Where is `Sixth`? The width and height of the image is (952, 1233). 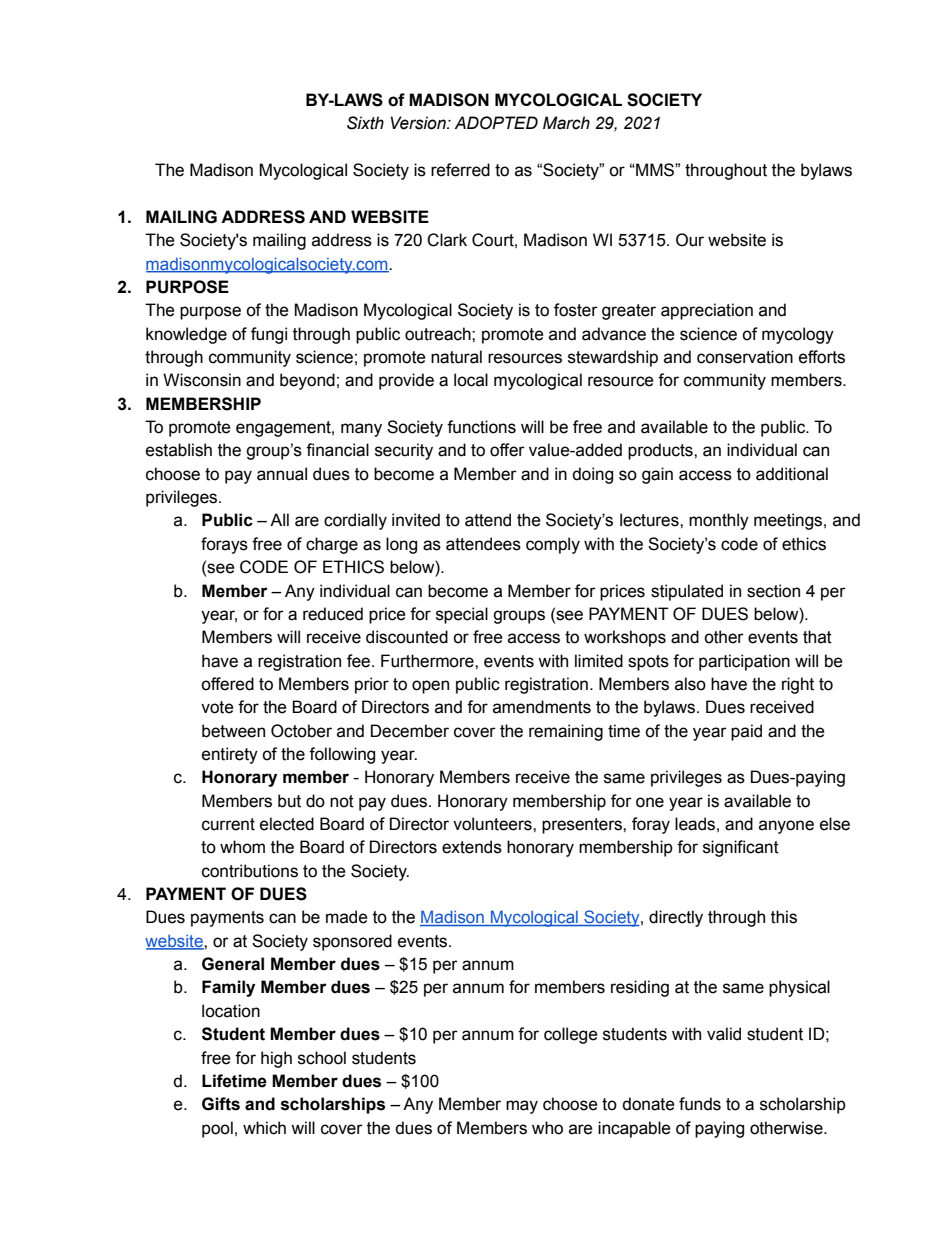 Sixth is located at coordinates (365, 123).
